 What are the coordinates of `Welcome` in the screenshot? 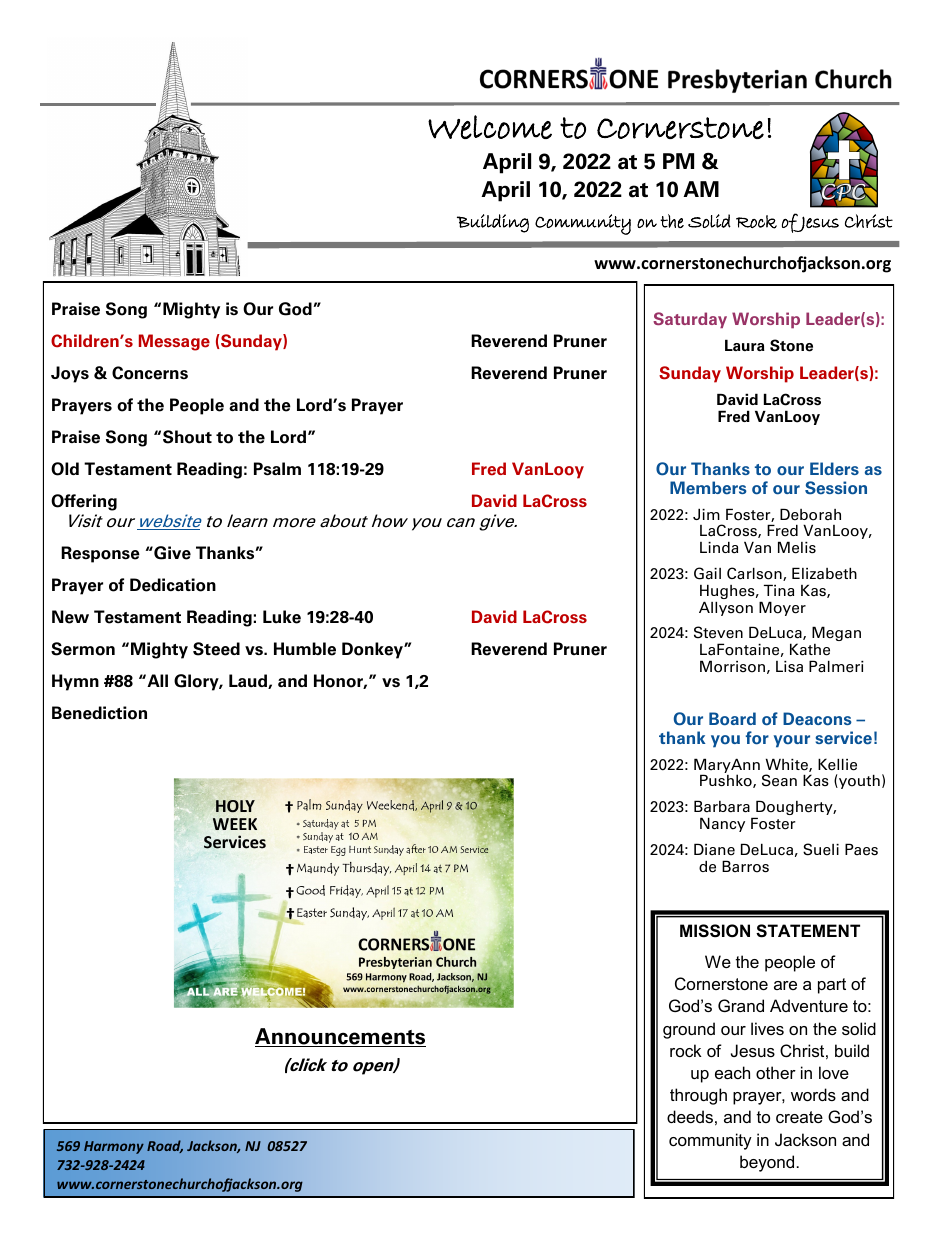 It's located at (490, 127).
